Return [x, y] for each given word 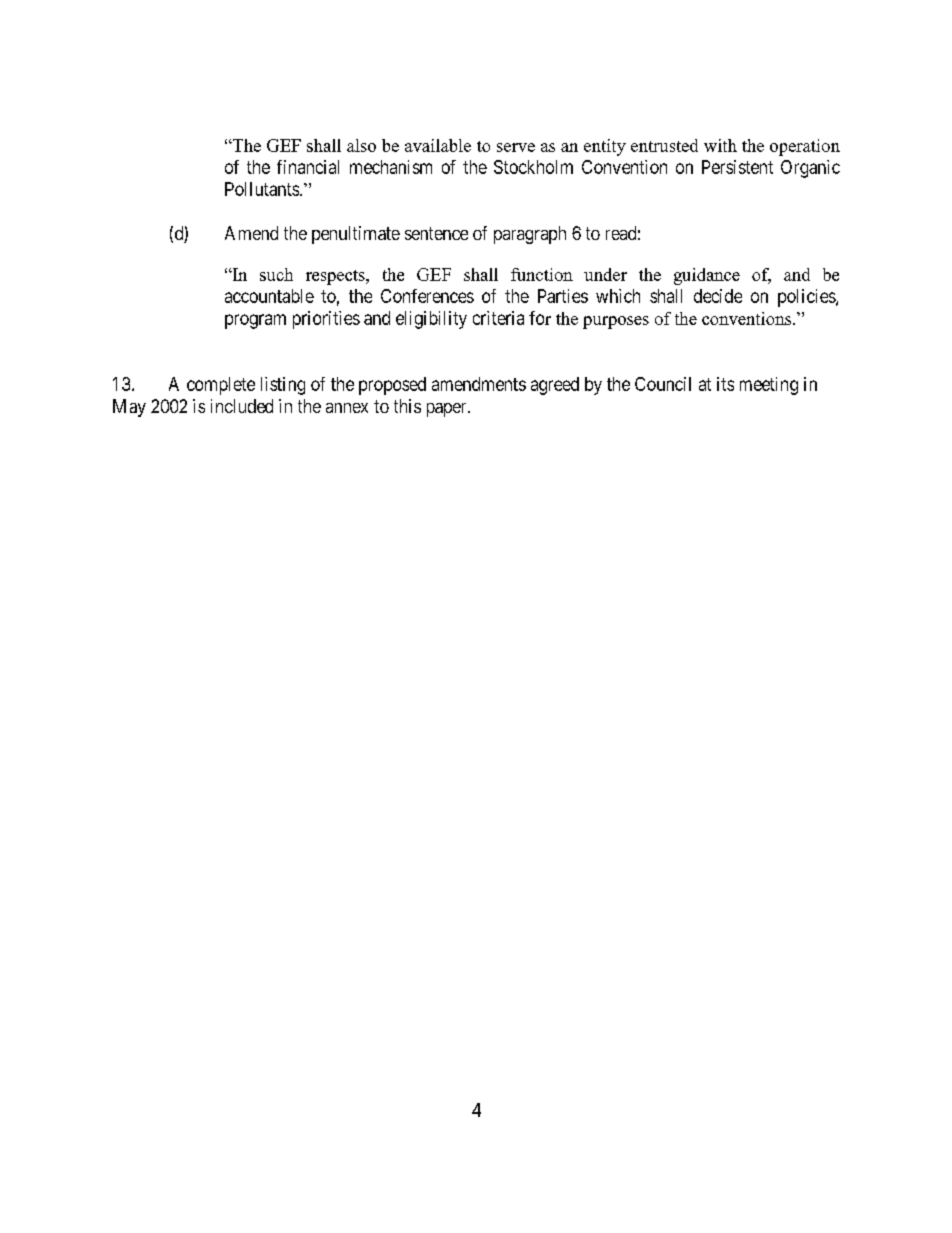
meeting [769, 386]
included [242, 406]
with [720, 145]
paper [448, 410]
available [438, 145]
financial [308, 167]
